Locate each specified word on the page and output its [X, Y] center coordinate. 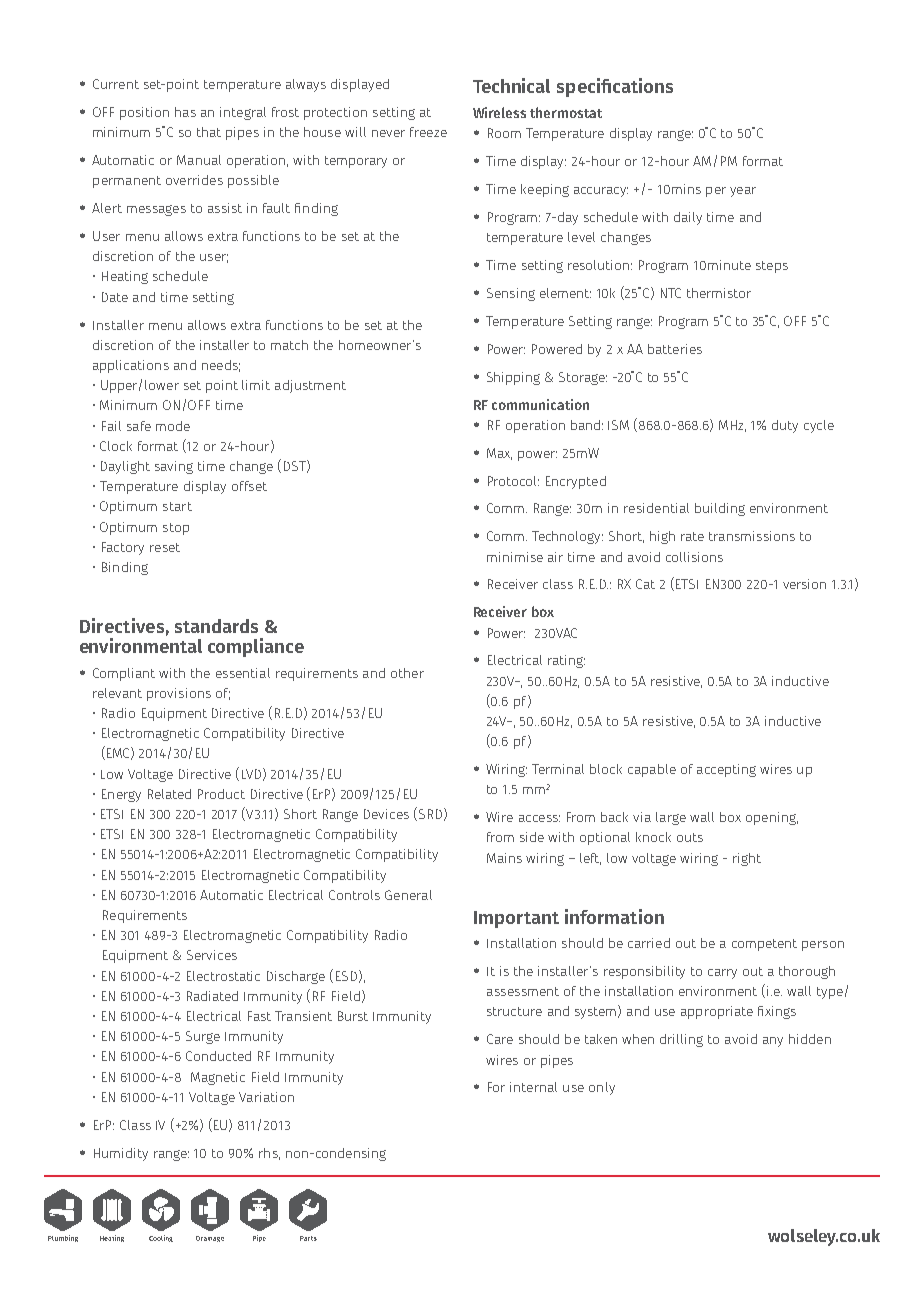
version [804, 584]
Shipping [513, 378]
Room [504, 133]
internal [533, 1087]
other [407, 673]
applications [131, 366]
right [747, 859]
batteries [675, 349]
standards [216, 626]
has [185, 112]
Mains [504, 858]
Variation [266, 1097]
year [743, 192]
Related [169, 794]
